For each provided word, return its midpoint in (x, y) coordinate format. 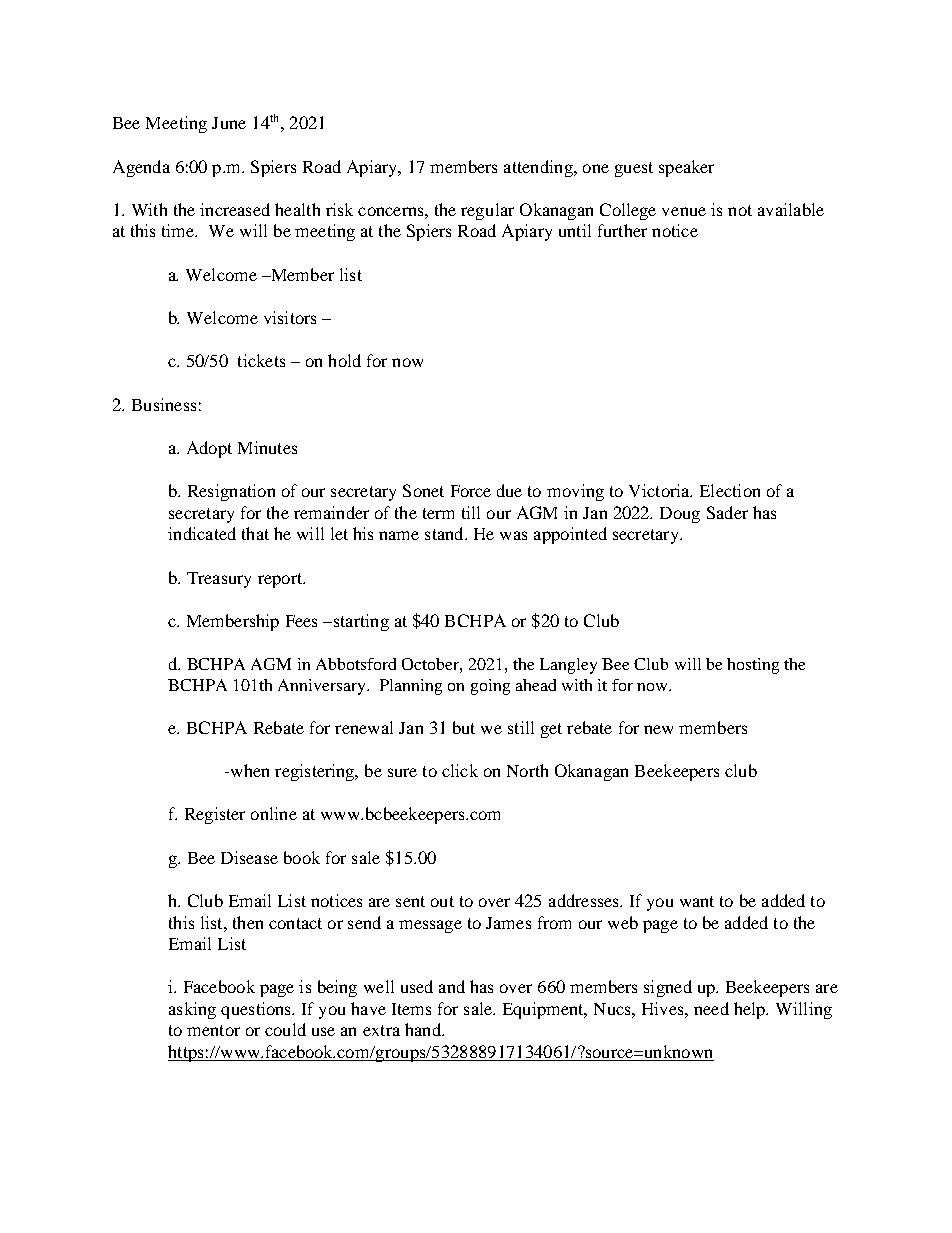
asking (192, 1010)
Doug (680, 515)
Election (730, 490)
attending (539, 168)
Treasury (219, 580)
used (417, 986)
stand (445, 533)
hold (344, 360)
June (229, 123)
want (697, 901)
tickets (261, 360)
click (460, 770)
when (248, 770)
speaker (686, 168)
